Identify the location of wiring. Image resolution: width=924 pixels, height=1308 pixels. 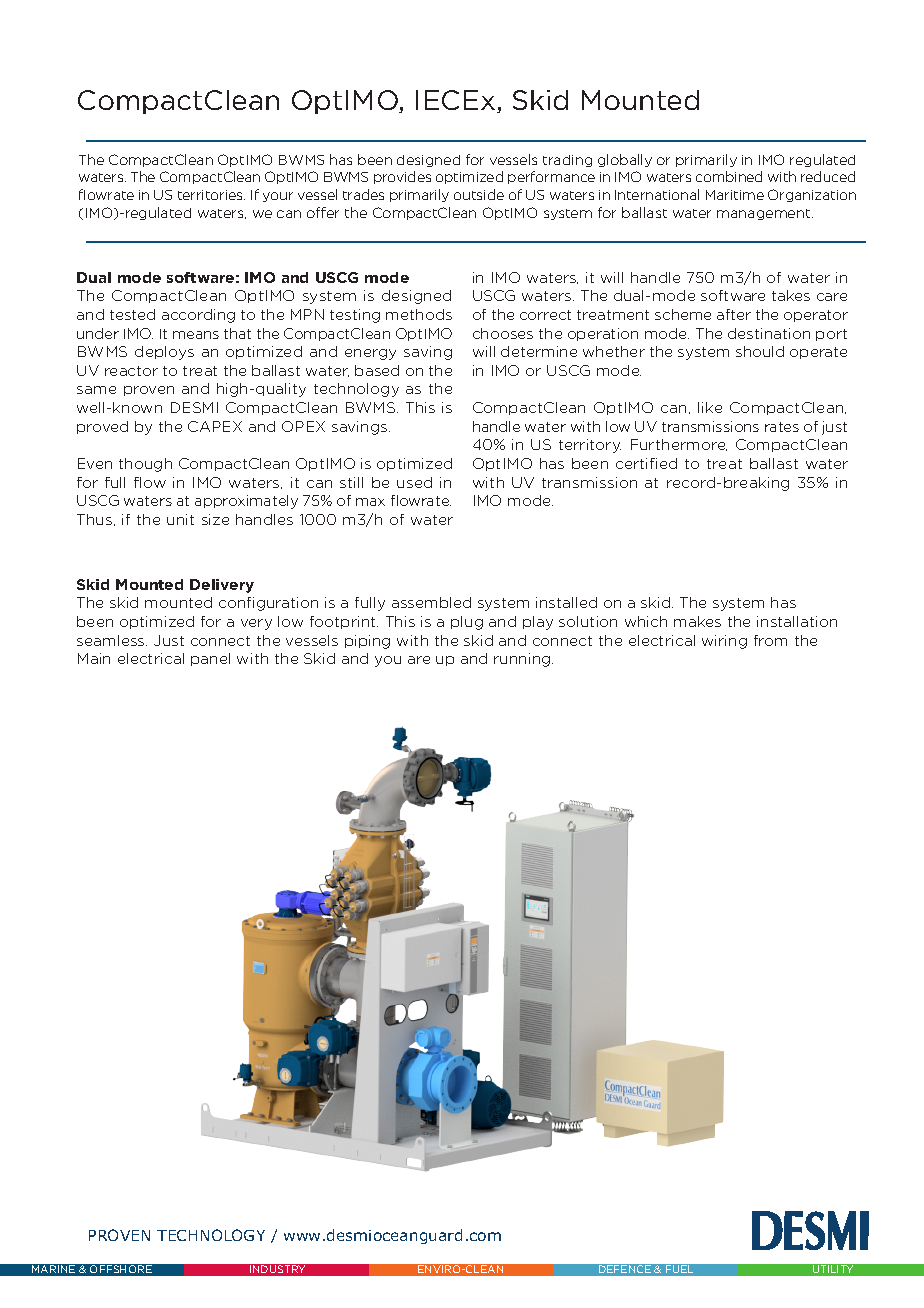
(724, 642).
